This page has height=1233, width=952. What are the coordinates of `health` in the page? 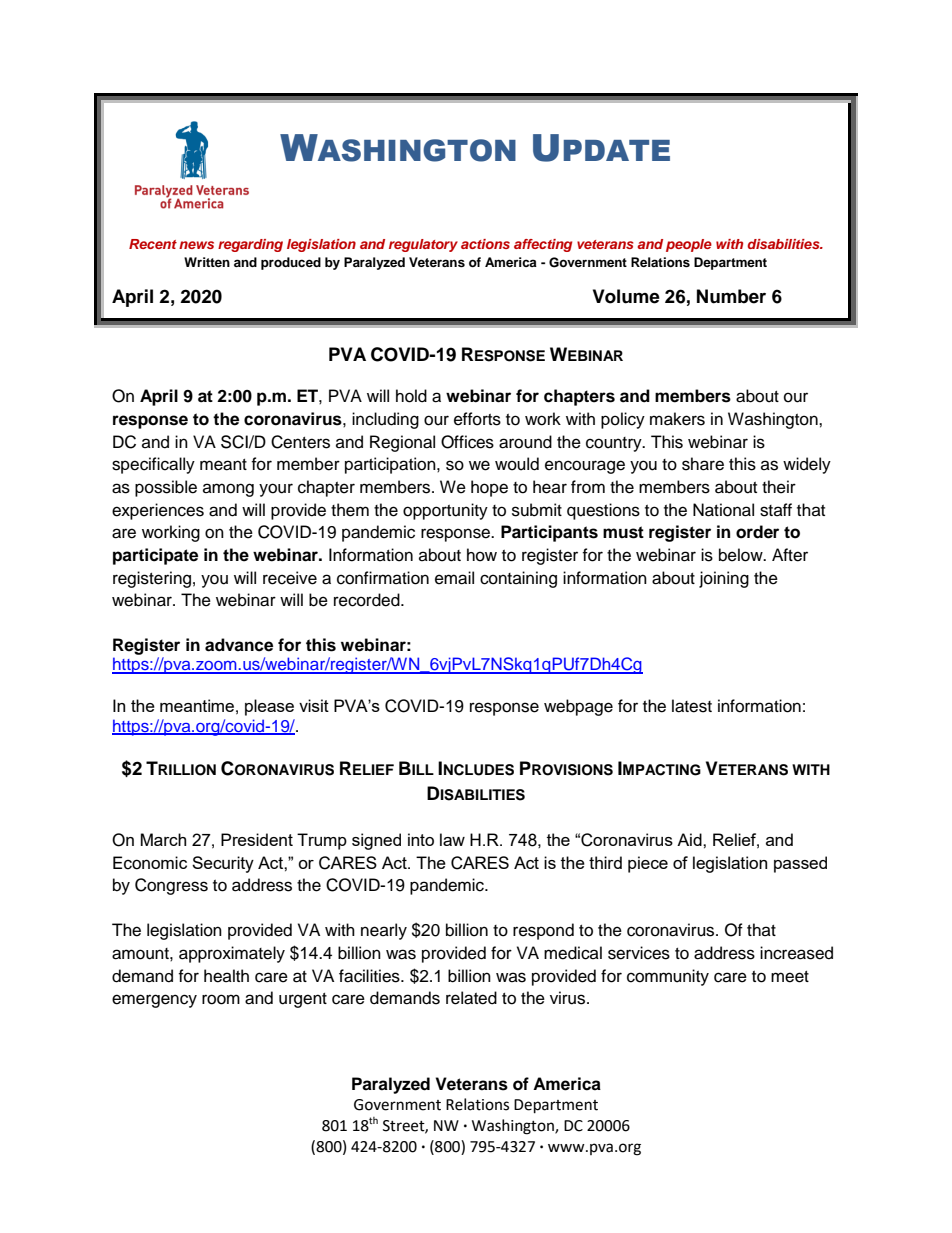 It's located at (226, 976).
